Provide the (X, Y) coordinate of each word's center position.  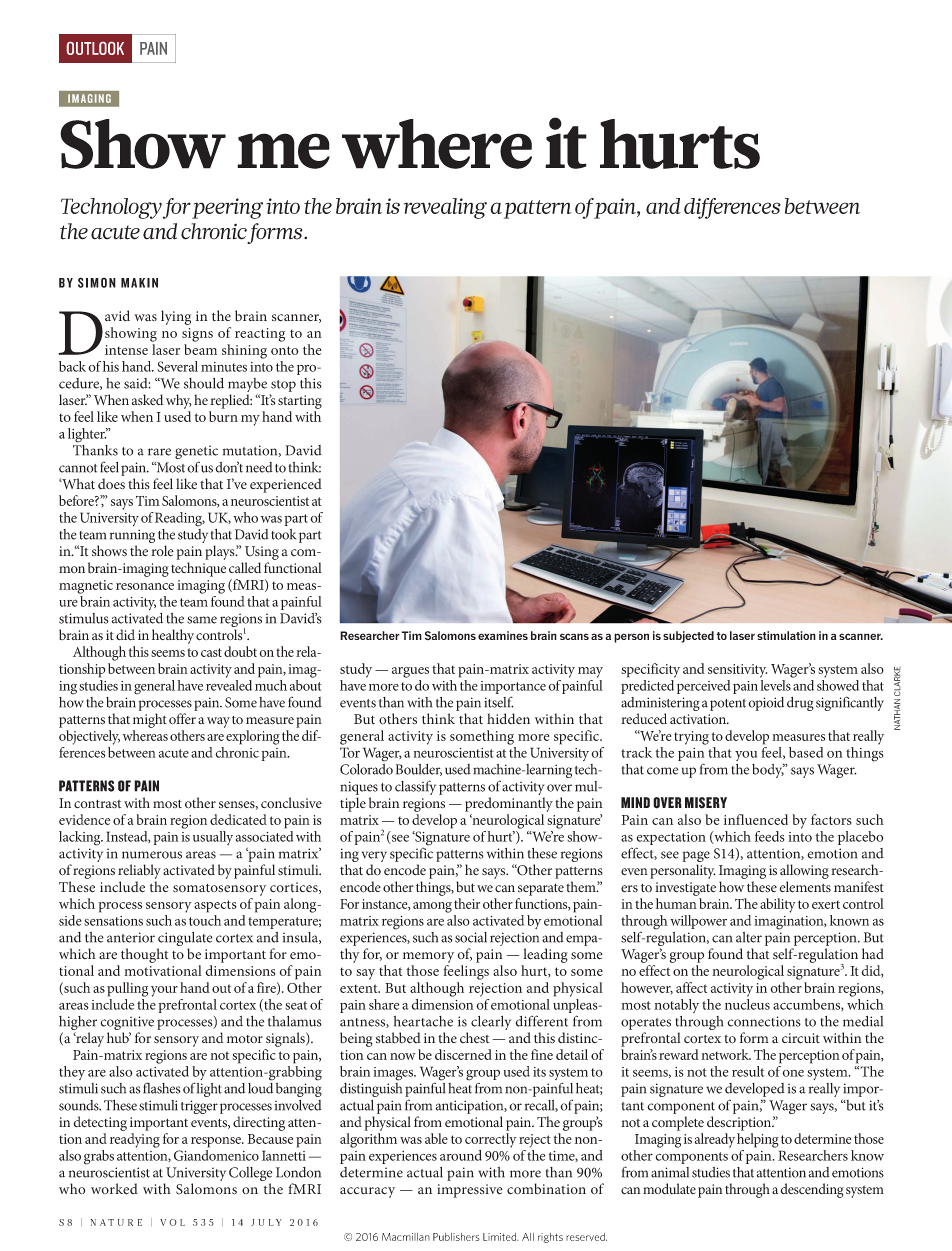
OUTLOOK (95, 48)
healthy (174, 636)
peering (227, 208)
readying (135, 1140)
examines (503, 635)
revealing (445, 208)
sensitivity (737, 671)
